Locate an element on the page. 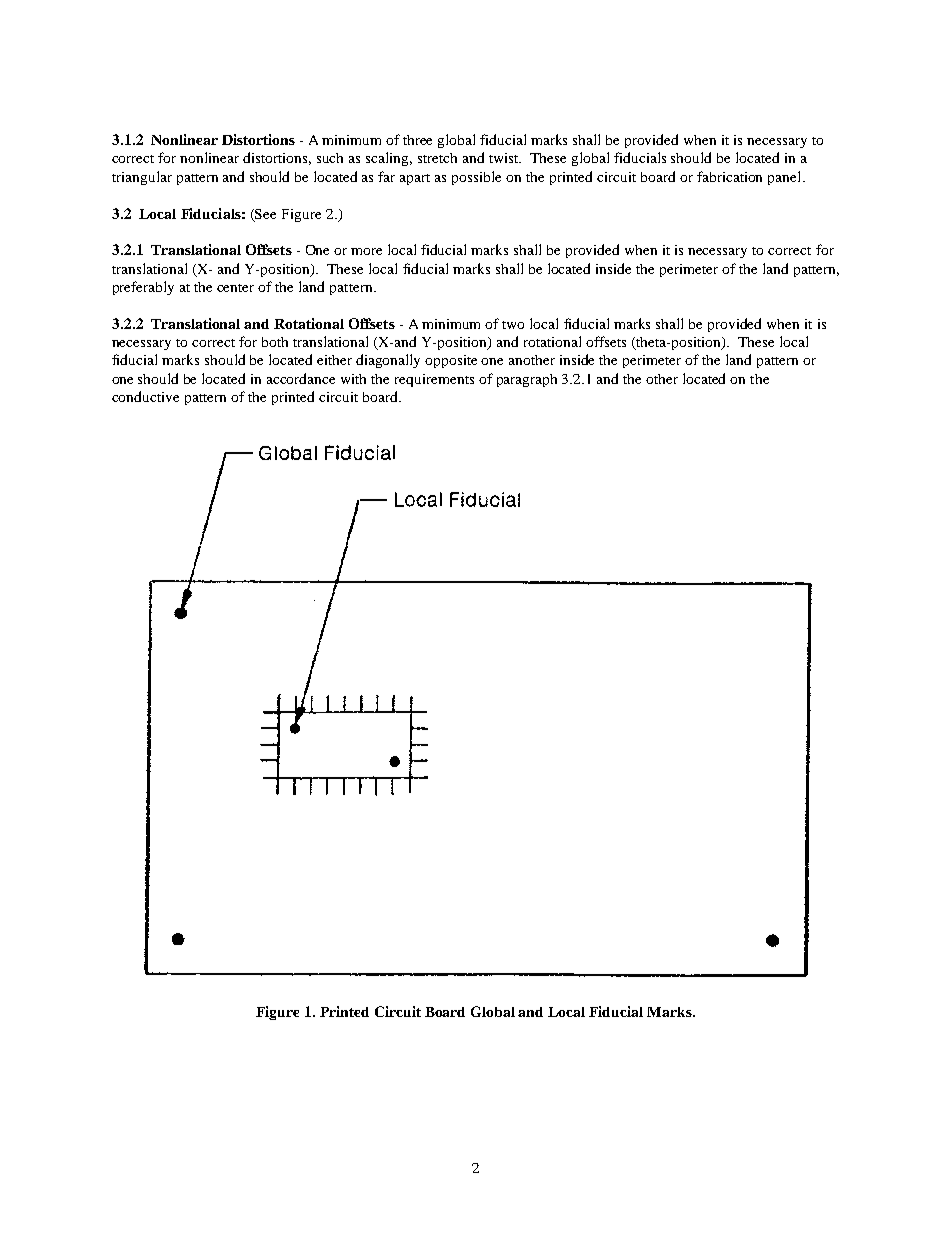 This document has width=952, height=1233. paragraph is located at coordinates (527, 380).
